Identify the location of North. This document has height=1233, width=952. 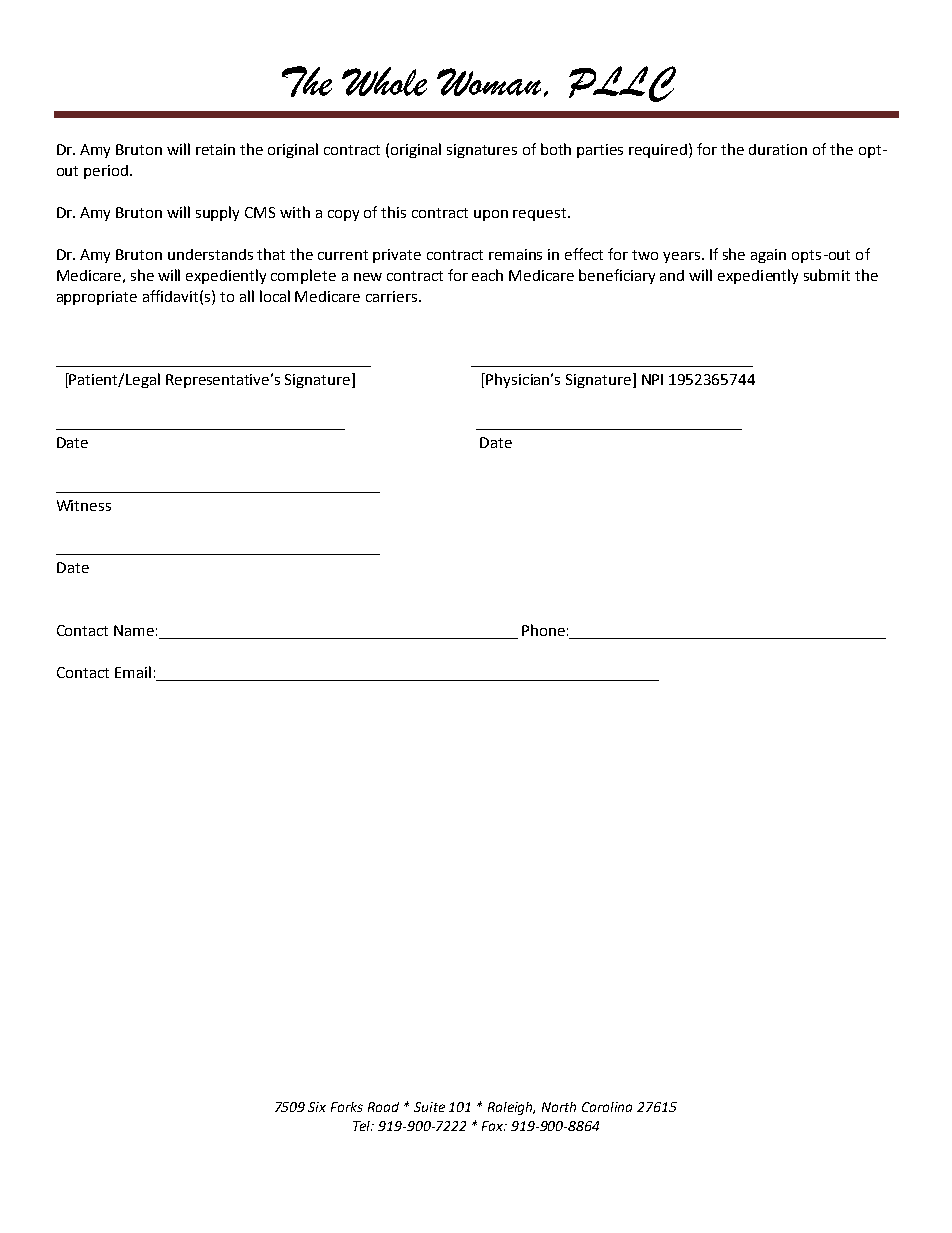
(559, 1107).
